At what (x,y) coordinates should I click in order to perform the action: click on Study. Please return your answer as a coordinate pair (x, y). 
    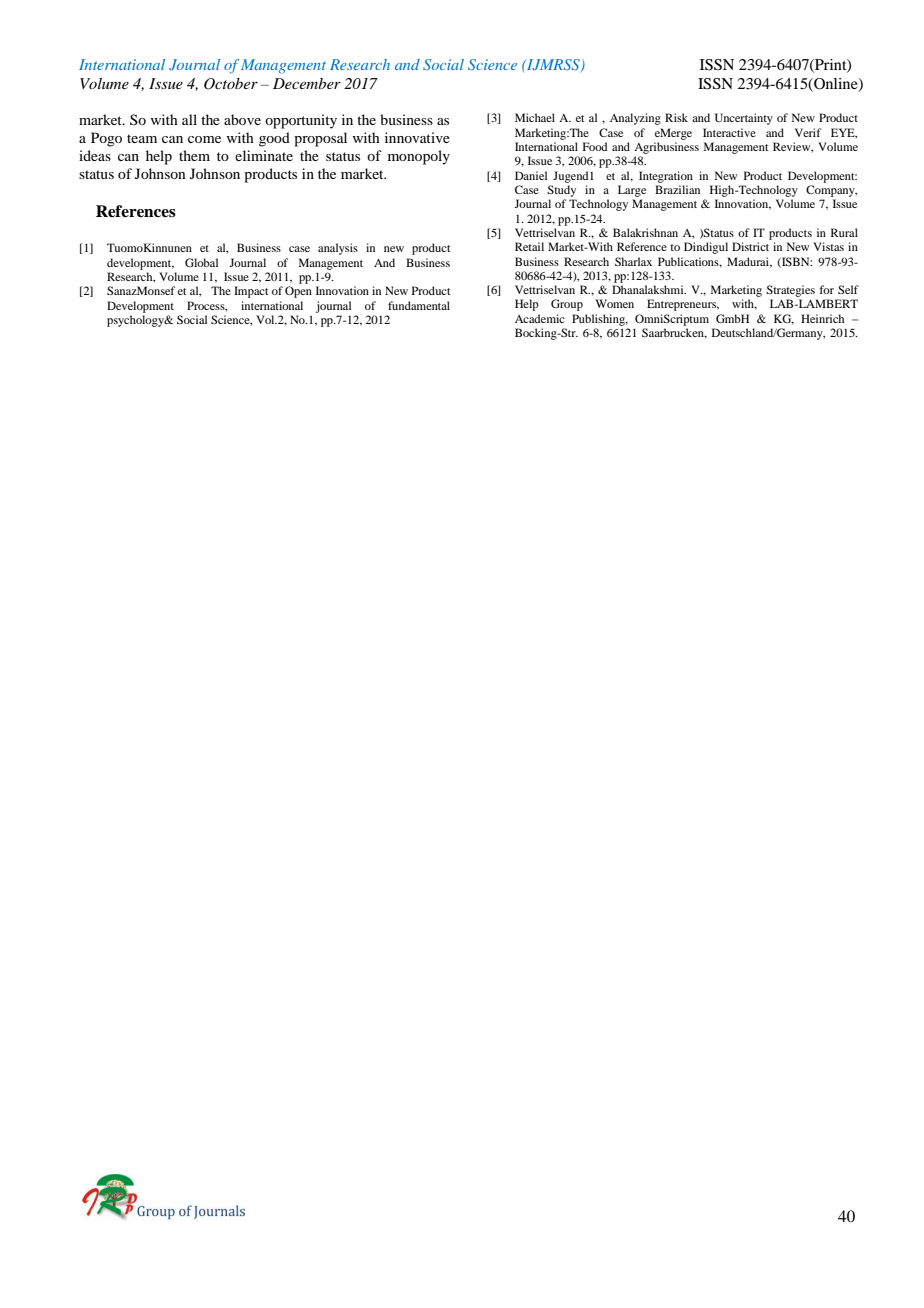
    Looking at the image, I should click on (561, 191).
